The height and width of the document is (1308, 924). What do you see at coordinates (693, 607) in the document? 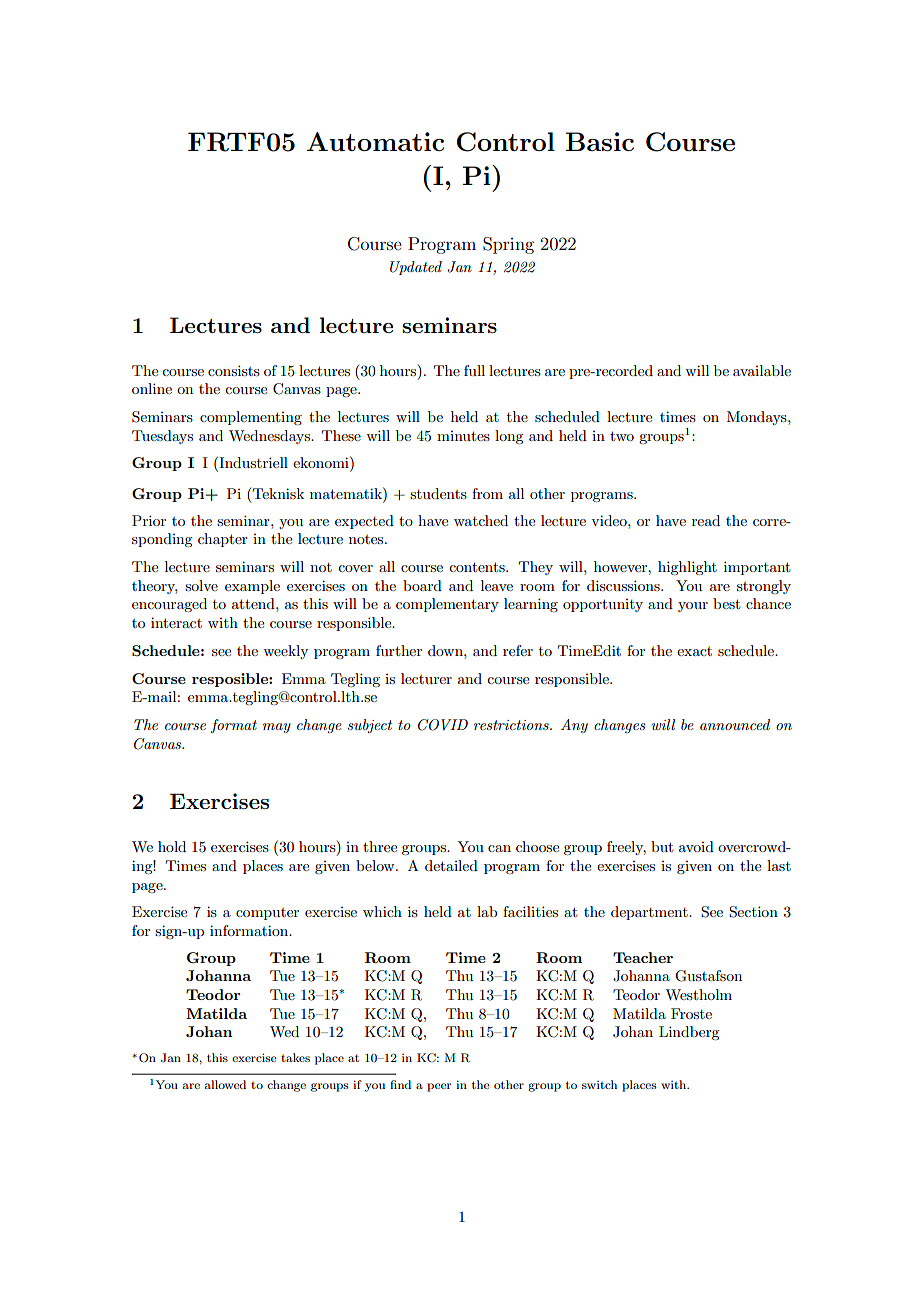
I see `your` at bounding box center [693, 607].
